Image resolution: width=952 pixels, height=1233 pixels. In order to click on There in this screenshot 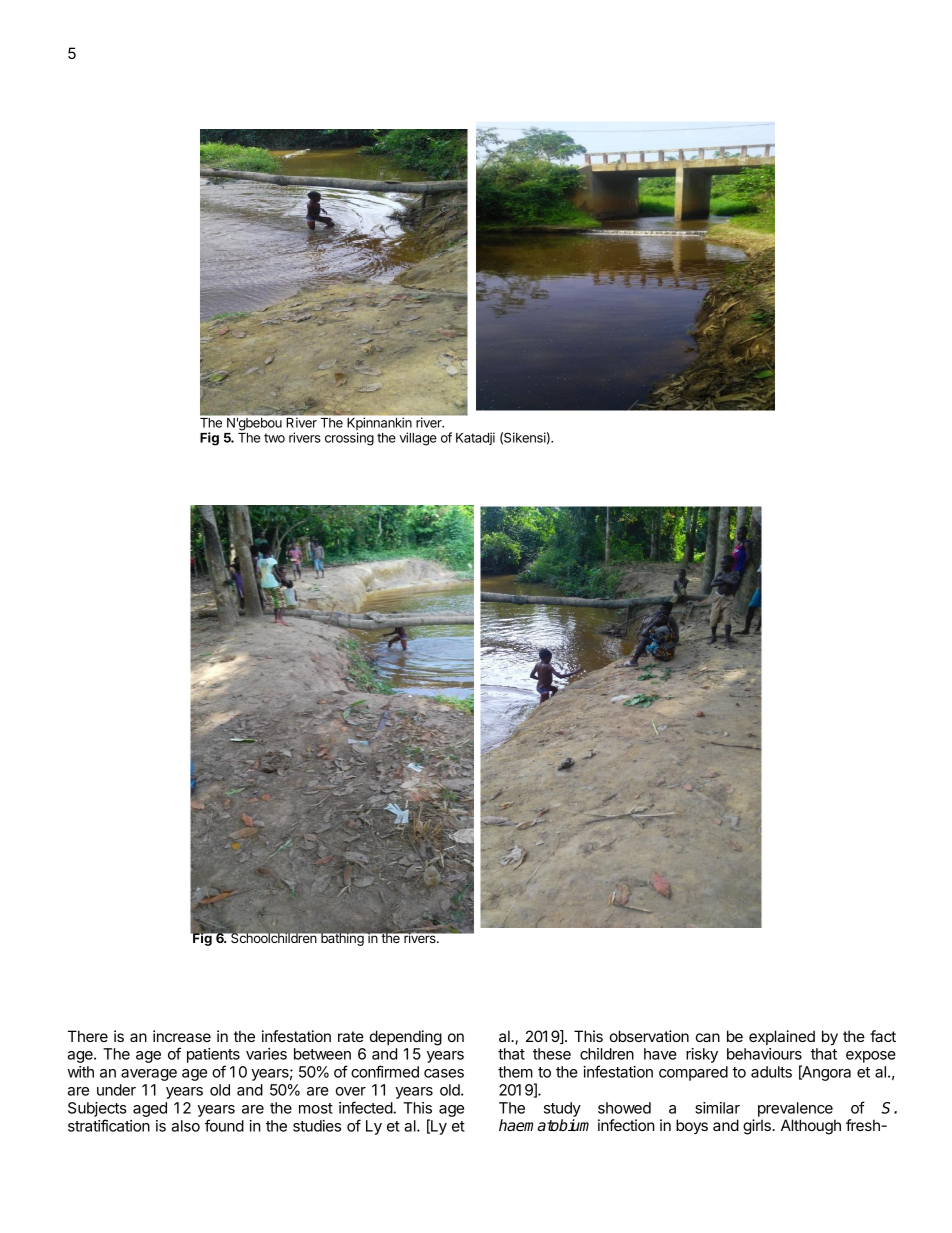, I will do `click(88, 1036)`.
